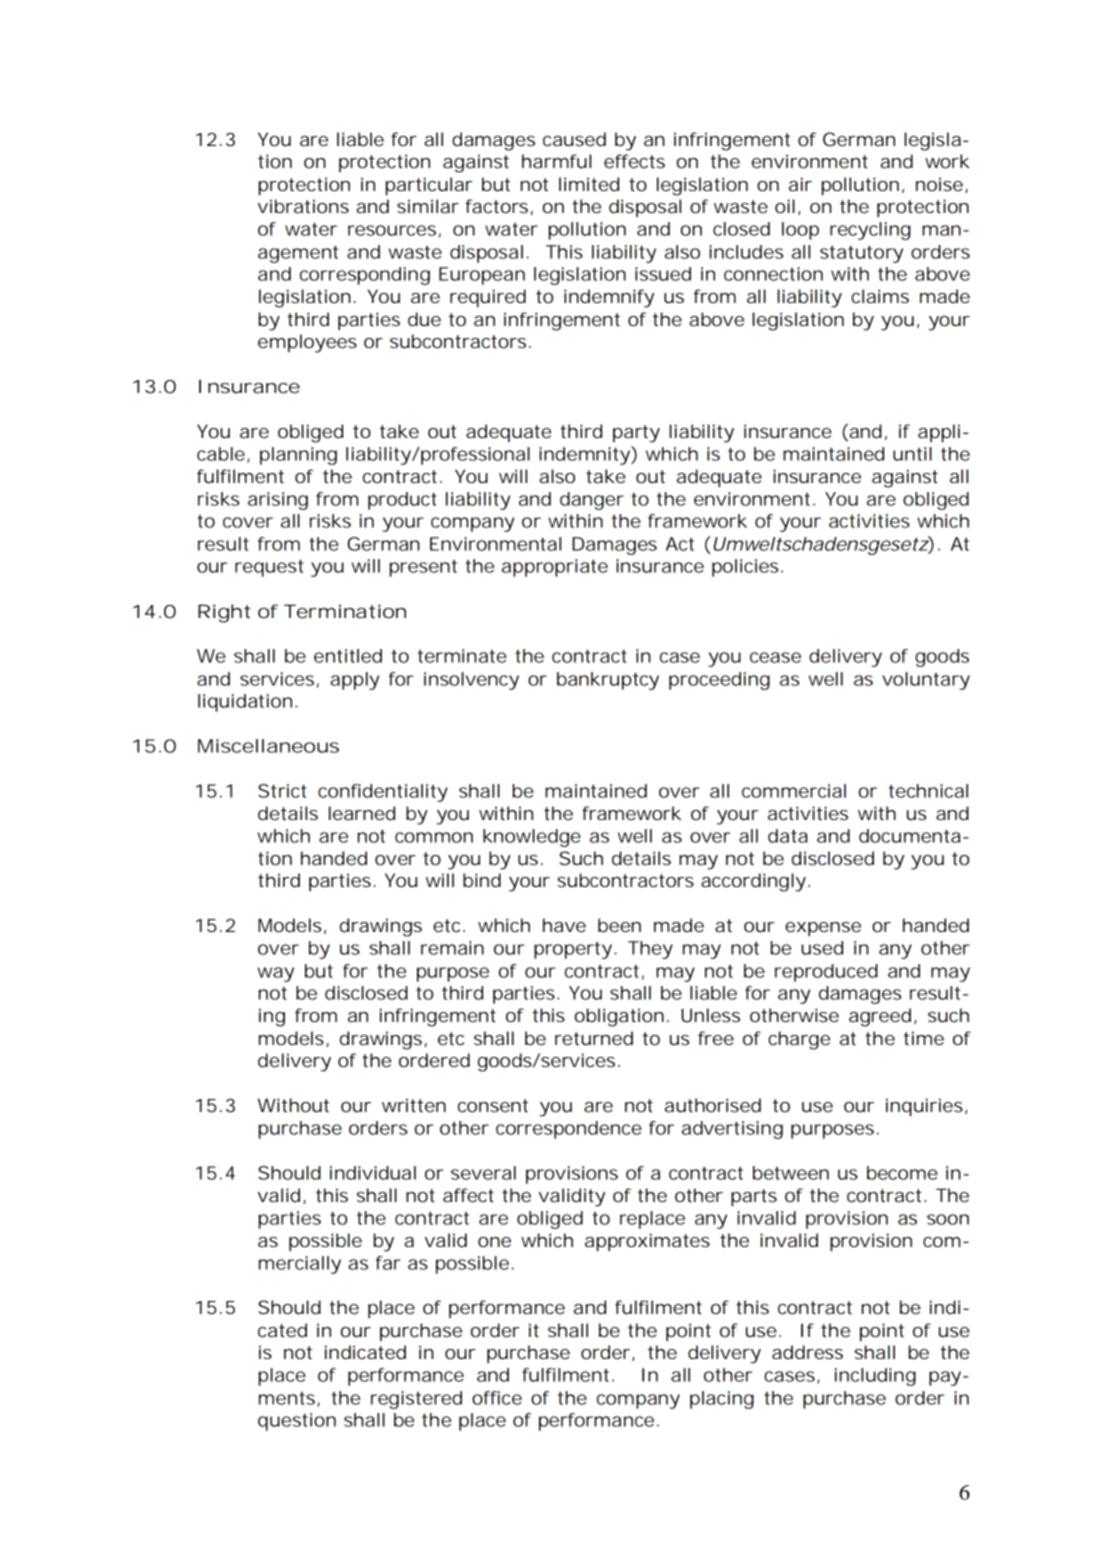 The height and width of the document is (1557, 1101). Describe the element at coordinates (794, 791) in the document. I see `commercial` at that location.
